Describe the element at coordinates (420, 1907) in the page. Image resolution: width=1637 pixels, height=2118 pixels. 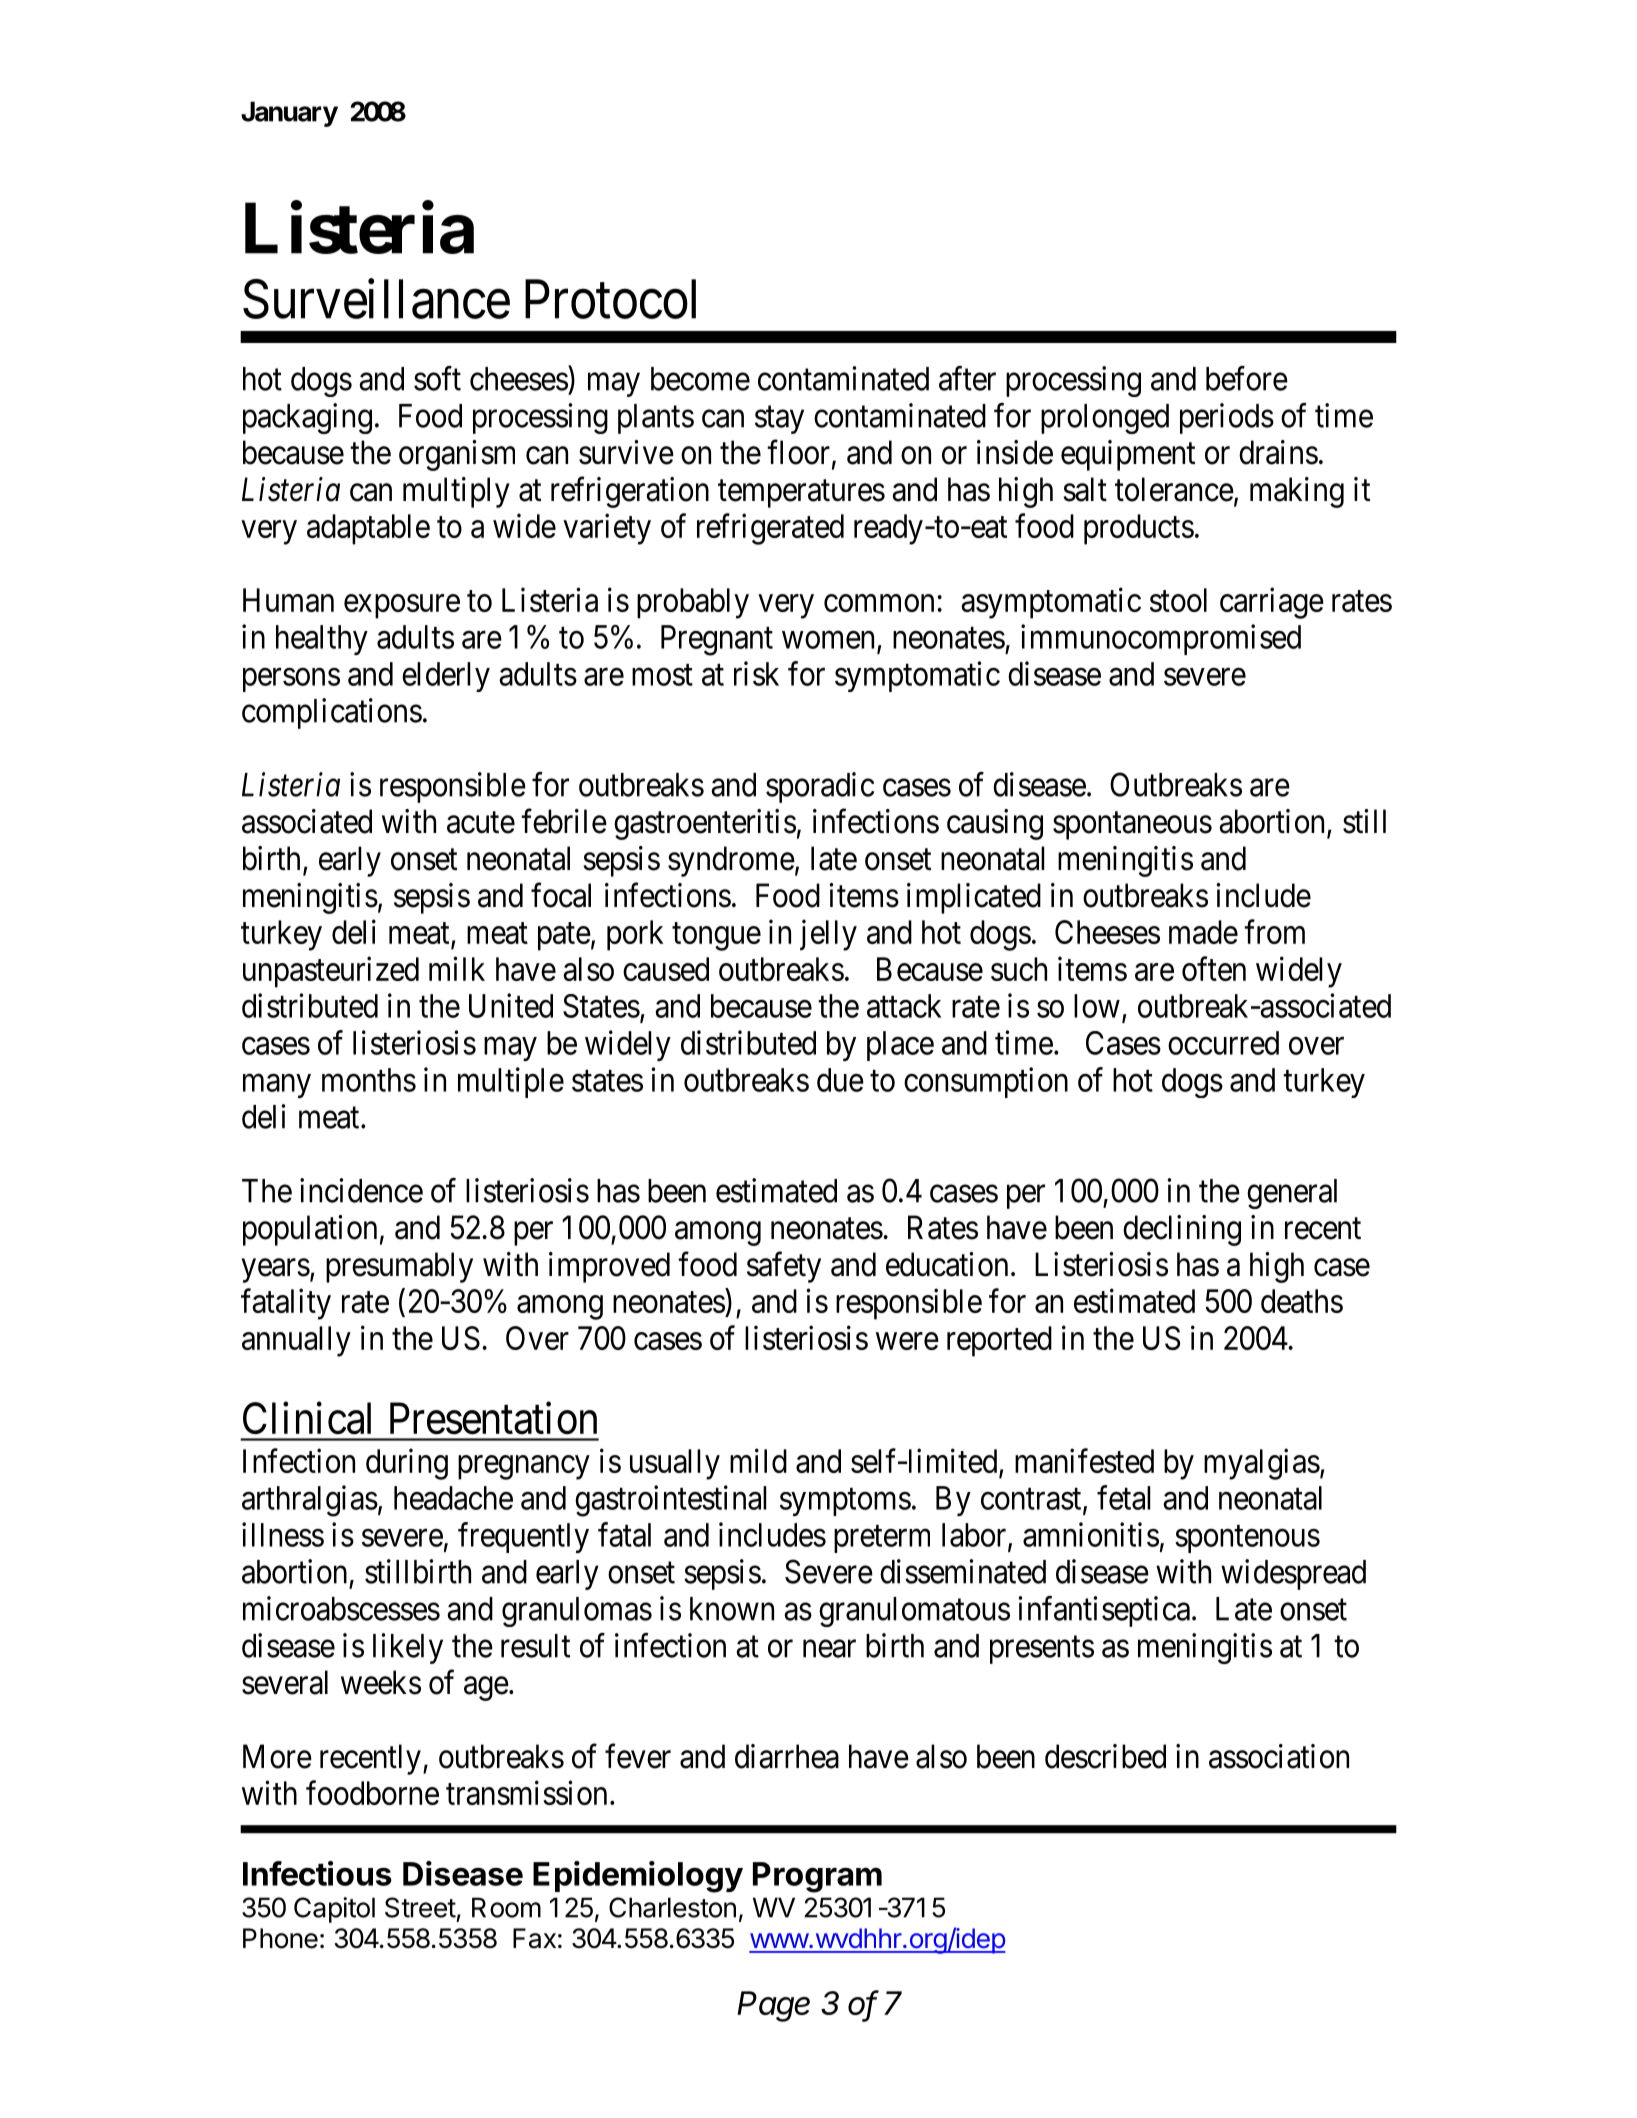
I see `Street` at that location.
